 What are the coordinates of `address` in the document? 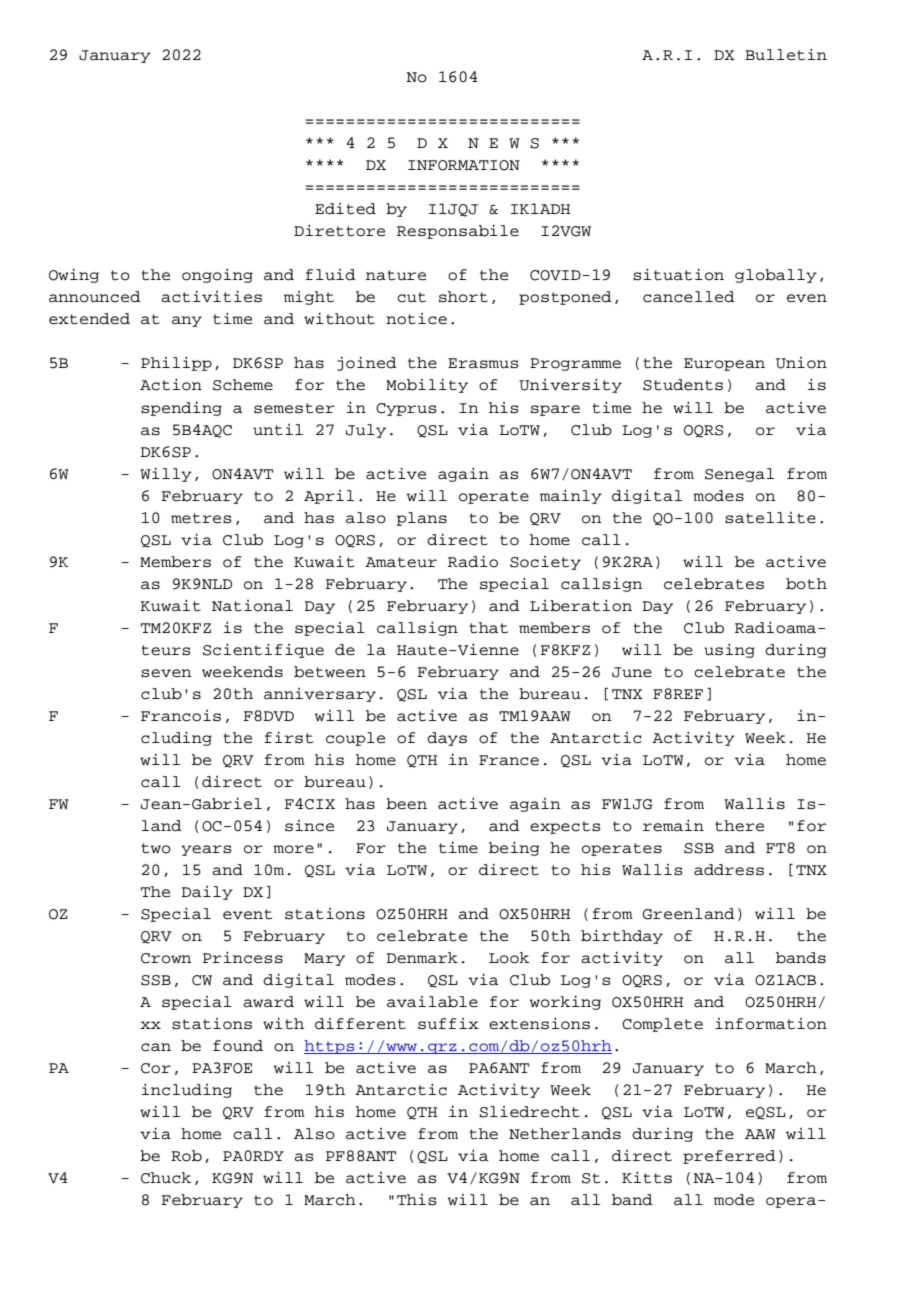 It's located at (729, 870).
